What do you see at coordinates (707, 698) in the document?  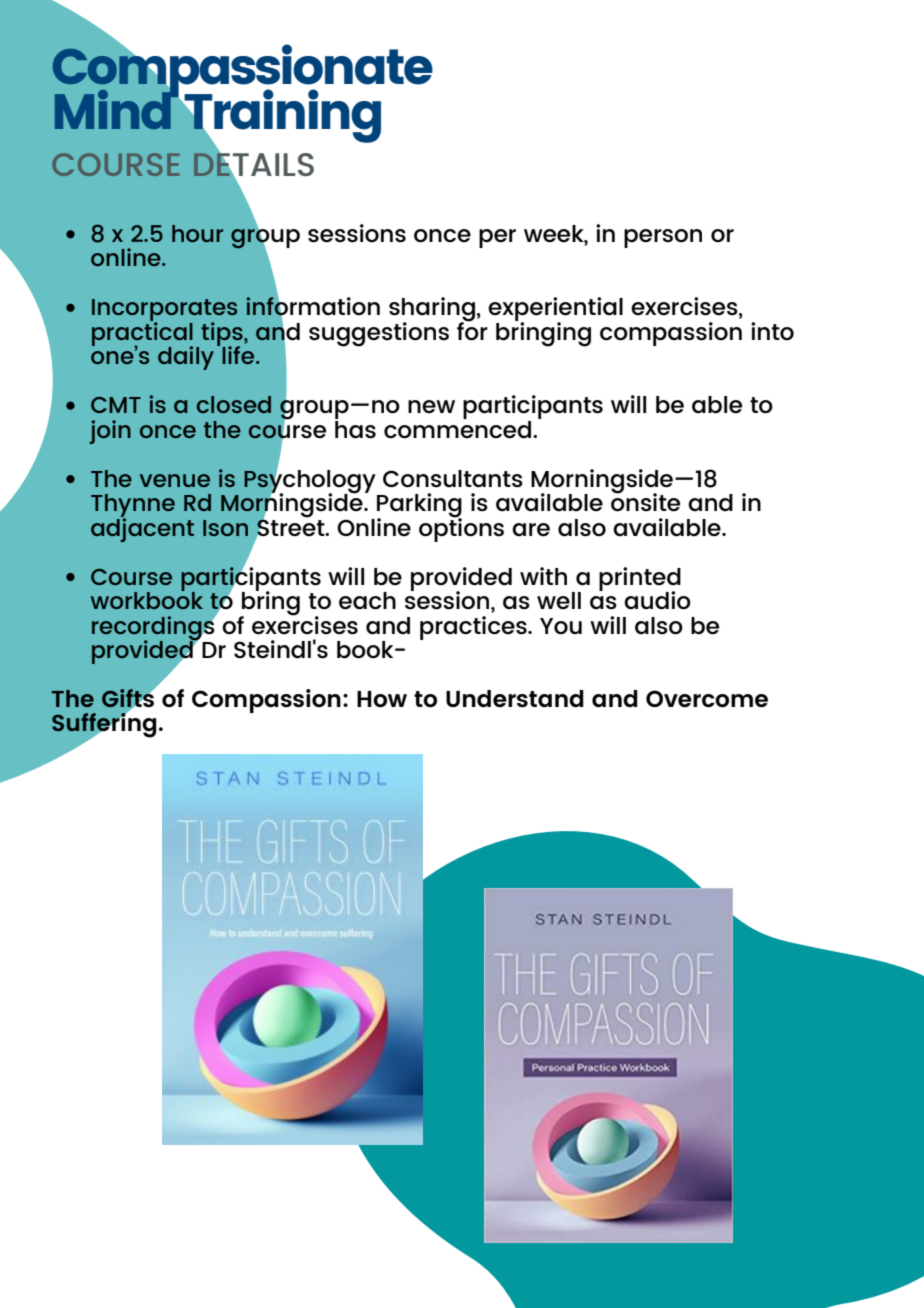 I see `Overcome` at bounding box center [707, 698].
